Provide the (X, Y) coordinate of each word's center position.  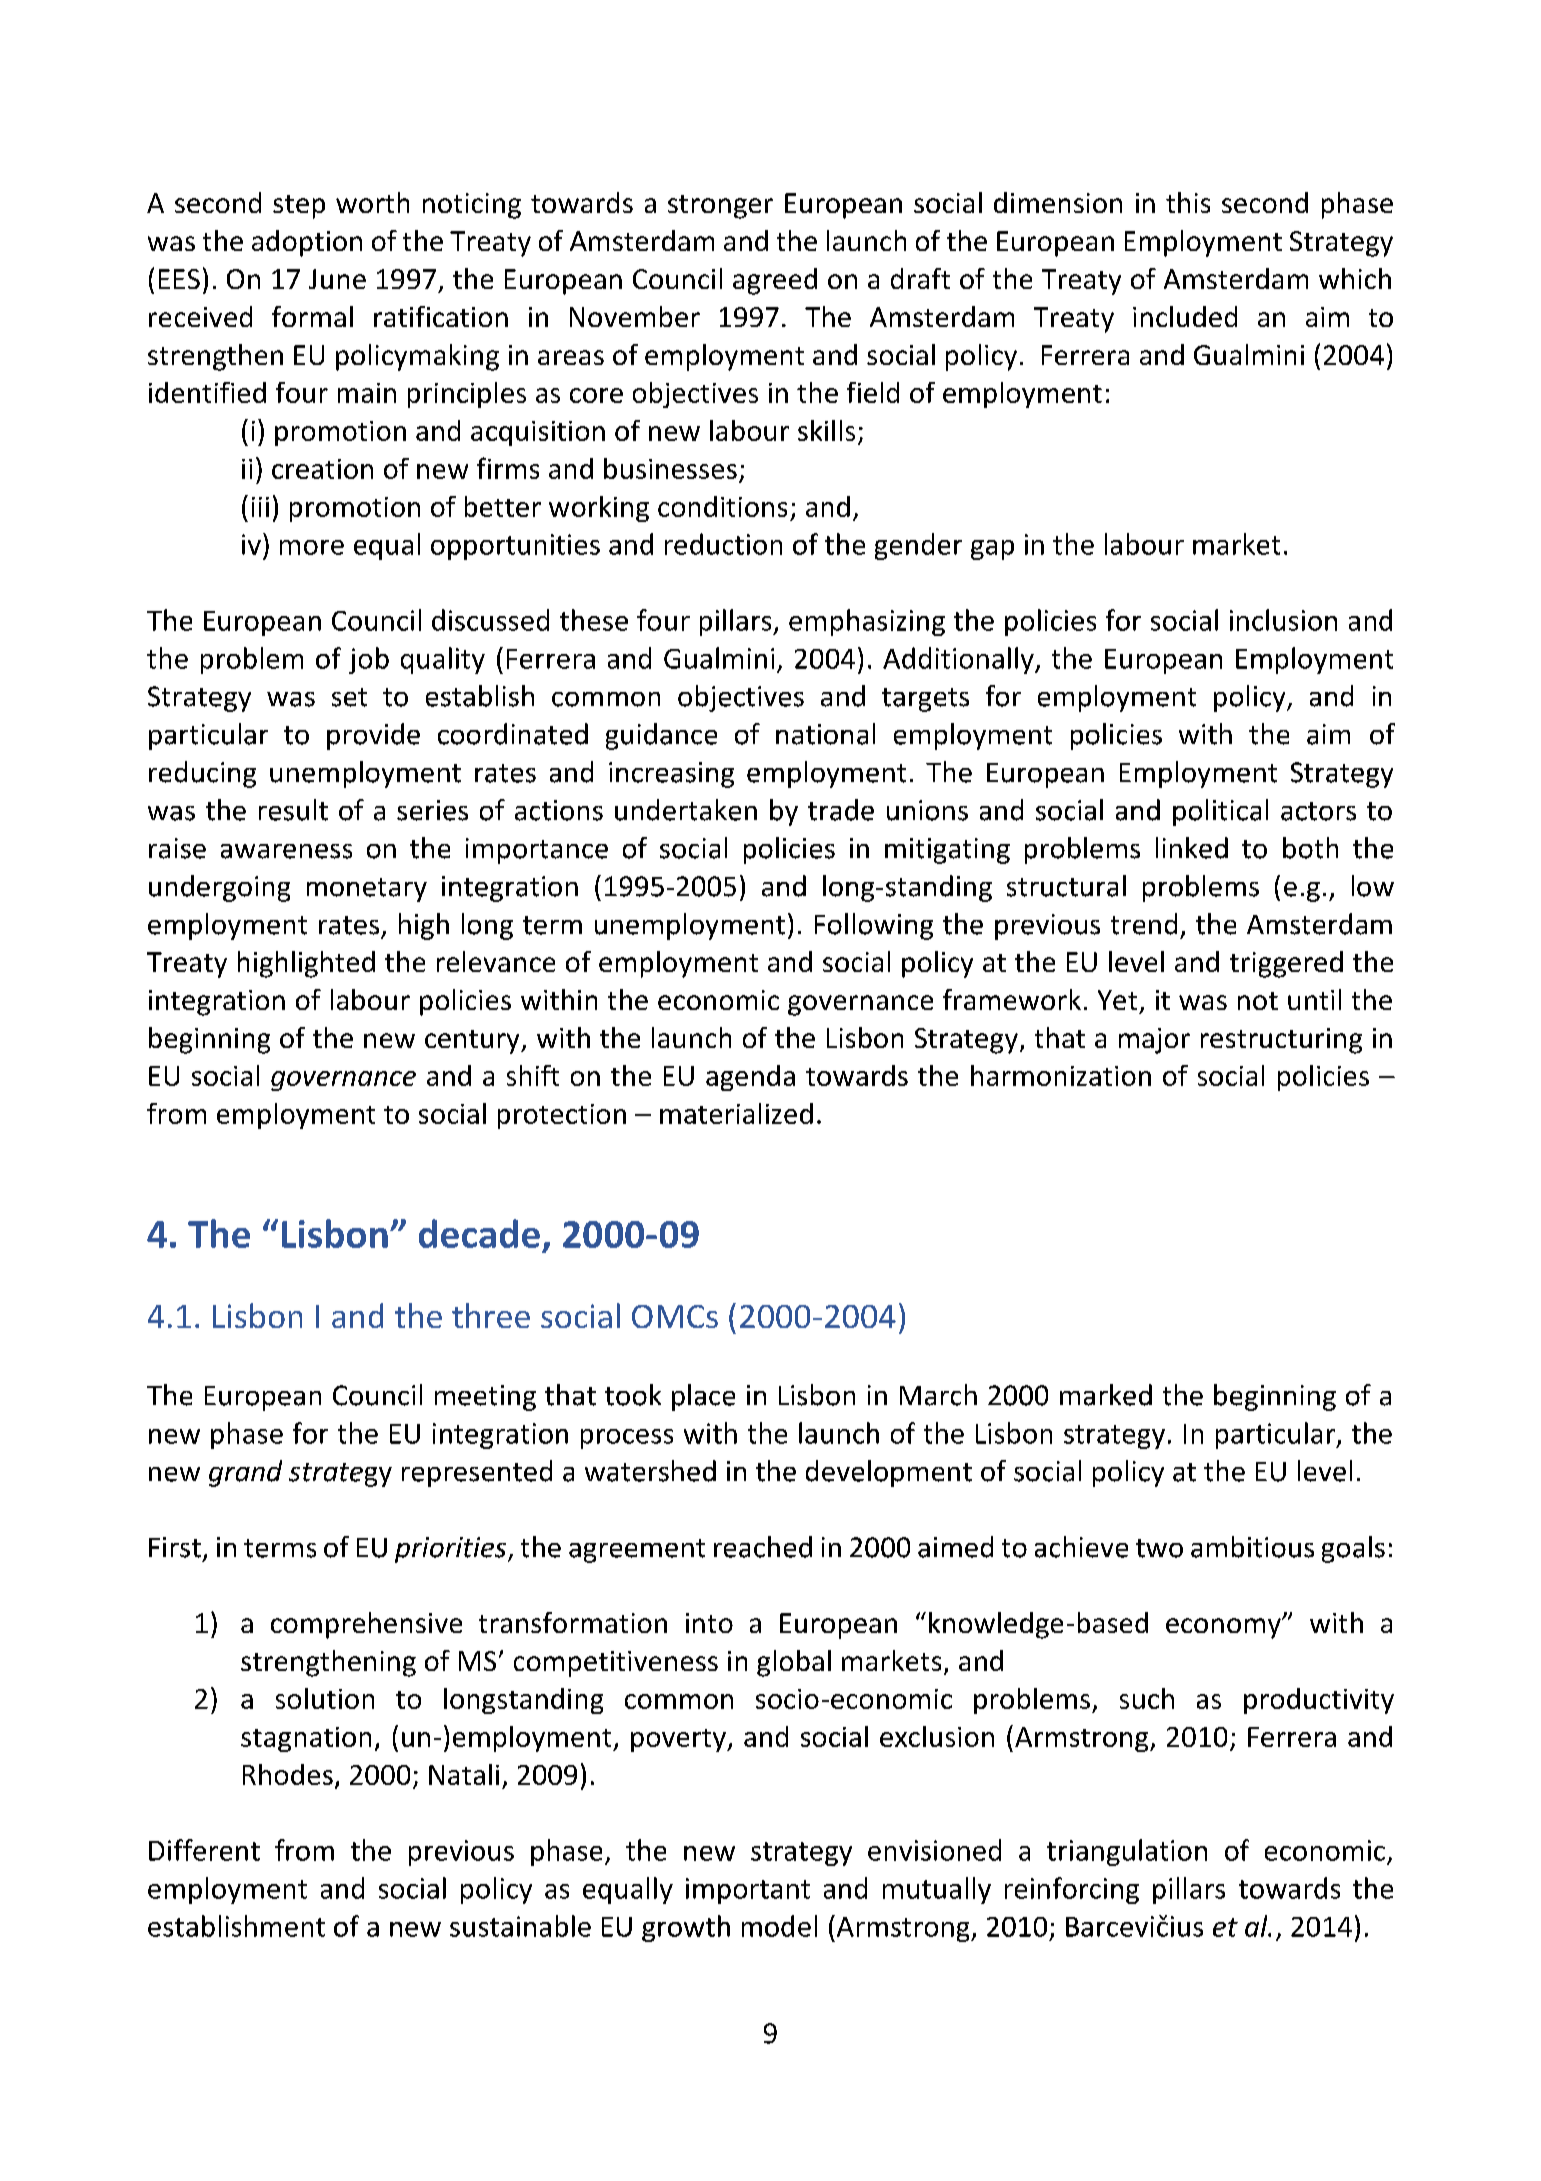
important (748, 1891)
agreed (775, 281)
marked (1106, 1395)
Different (204, 1850)
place (703, 1397)
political (1220, 812)
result (293, 810)
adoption (307, 243)
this (1188, 202)
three (491, 1315)
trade (841, 810)
